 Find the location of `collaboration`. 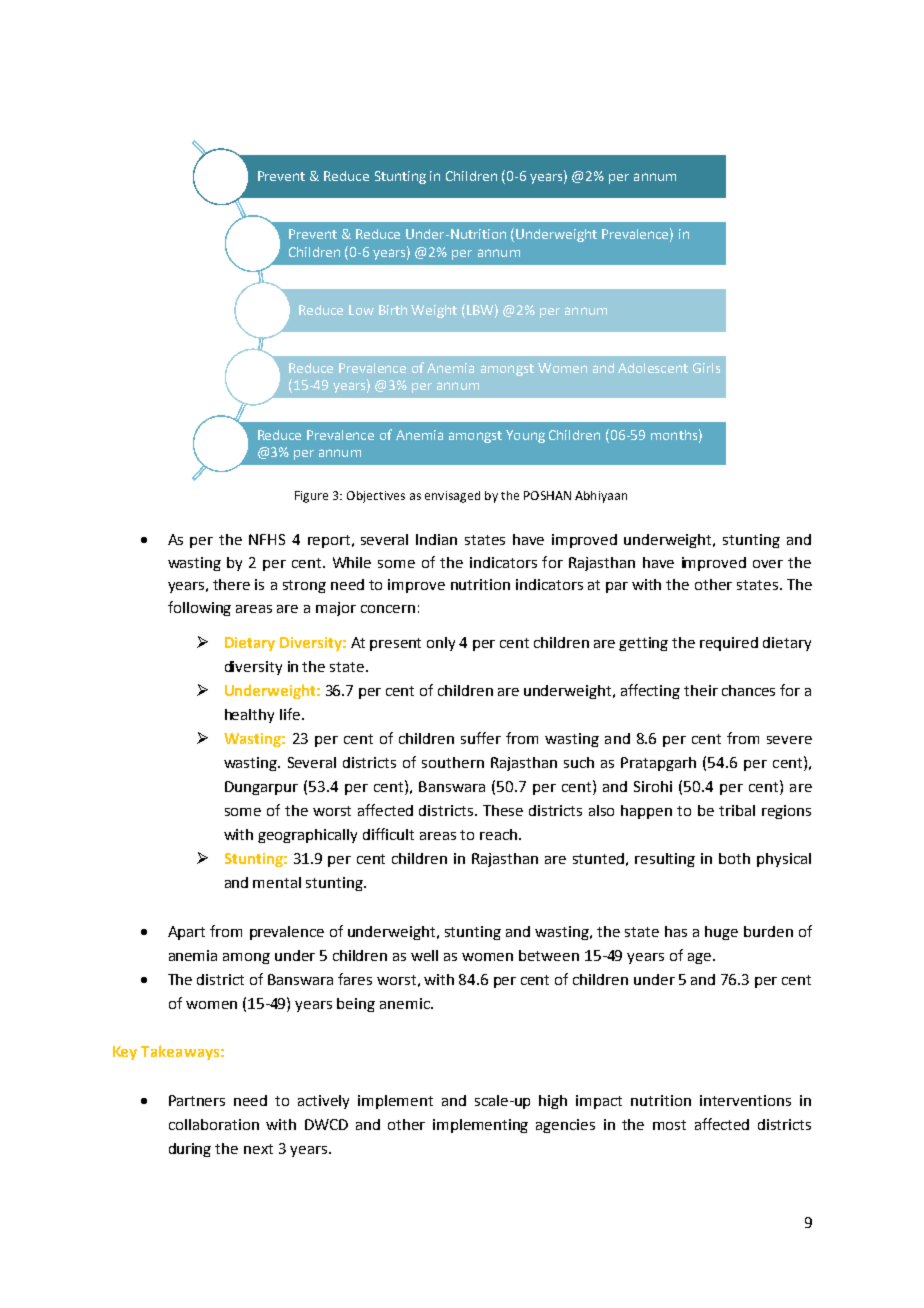

collaboration is located at coordinates (214, 1124).
